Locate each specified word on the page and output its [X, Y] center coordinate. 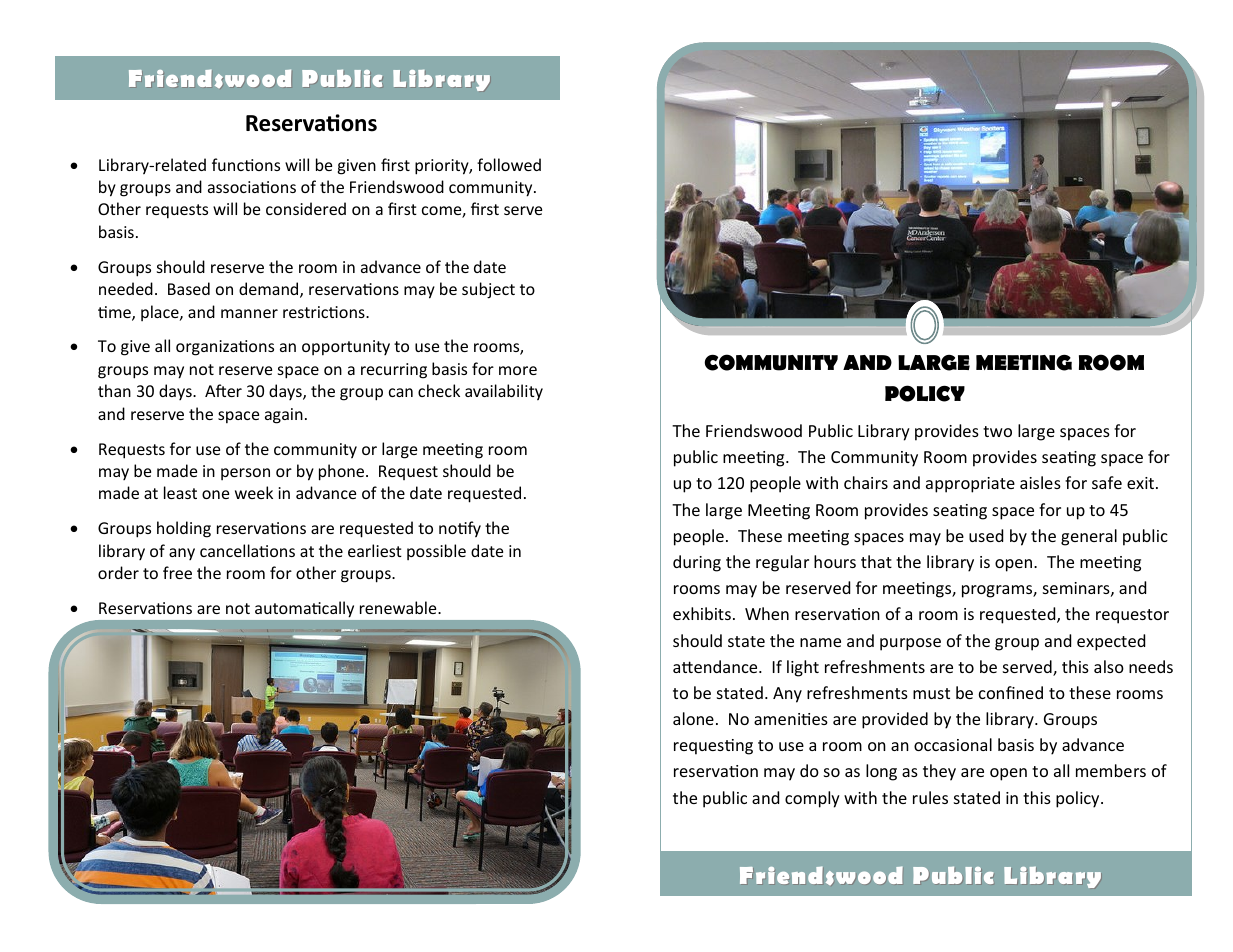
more [518, 370]
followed [509, 164]
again [284, 416]
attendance [716, 666]
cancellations [247, 550]
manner [249, 313]
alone [693, 718]
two [997, 431]
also [1109, 666]
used [986, 535]
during [697, 563]
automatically [304, 609]
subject [488, 290]
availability [504, 392]
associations [252, 187]
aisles [1040, 482]
